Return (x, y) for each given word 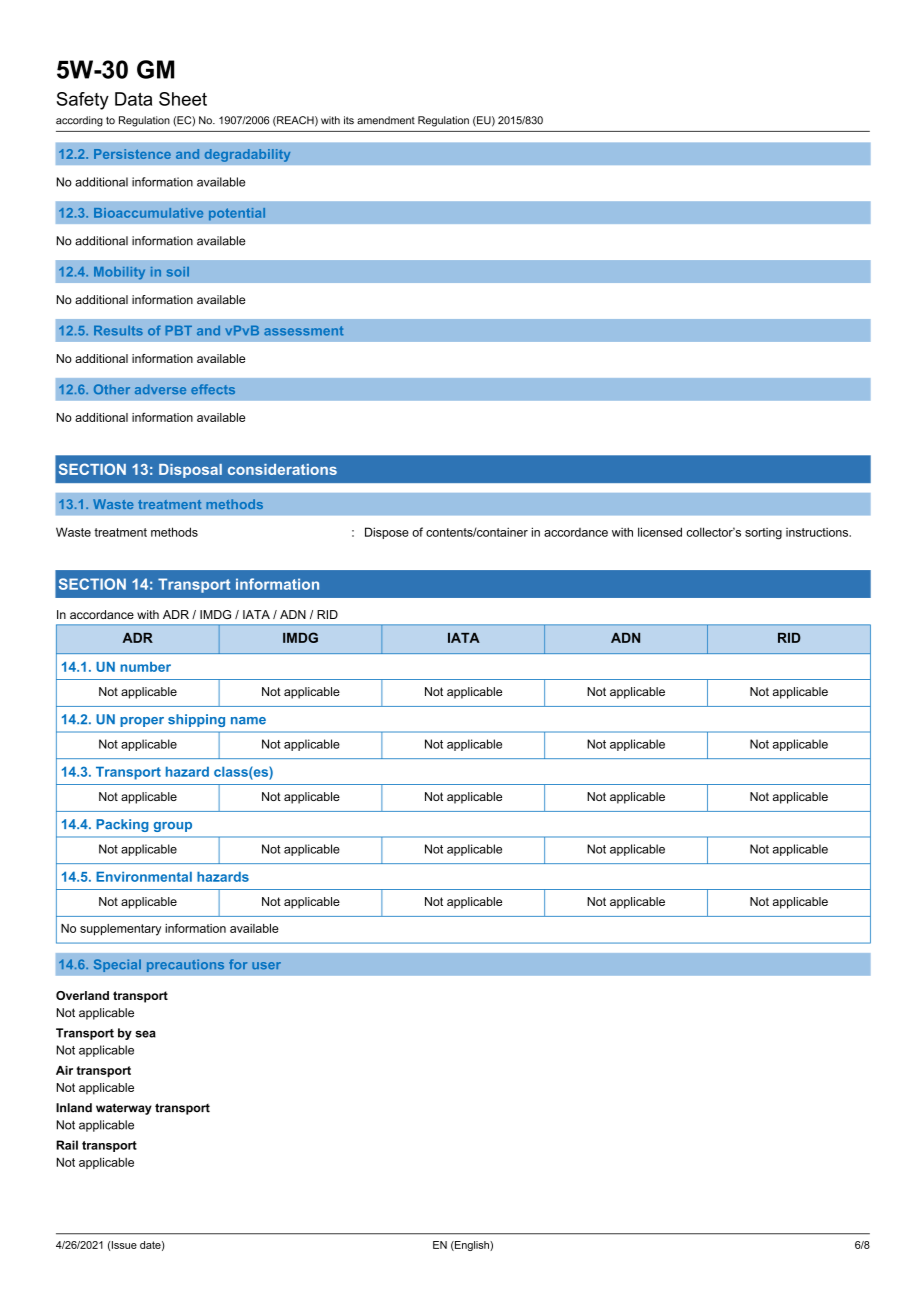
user (266, 965)
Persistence (132, 154)
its (349, 120)
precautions (185, 965)
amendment (386, 120)
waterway (124, 1109)
